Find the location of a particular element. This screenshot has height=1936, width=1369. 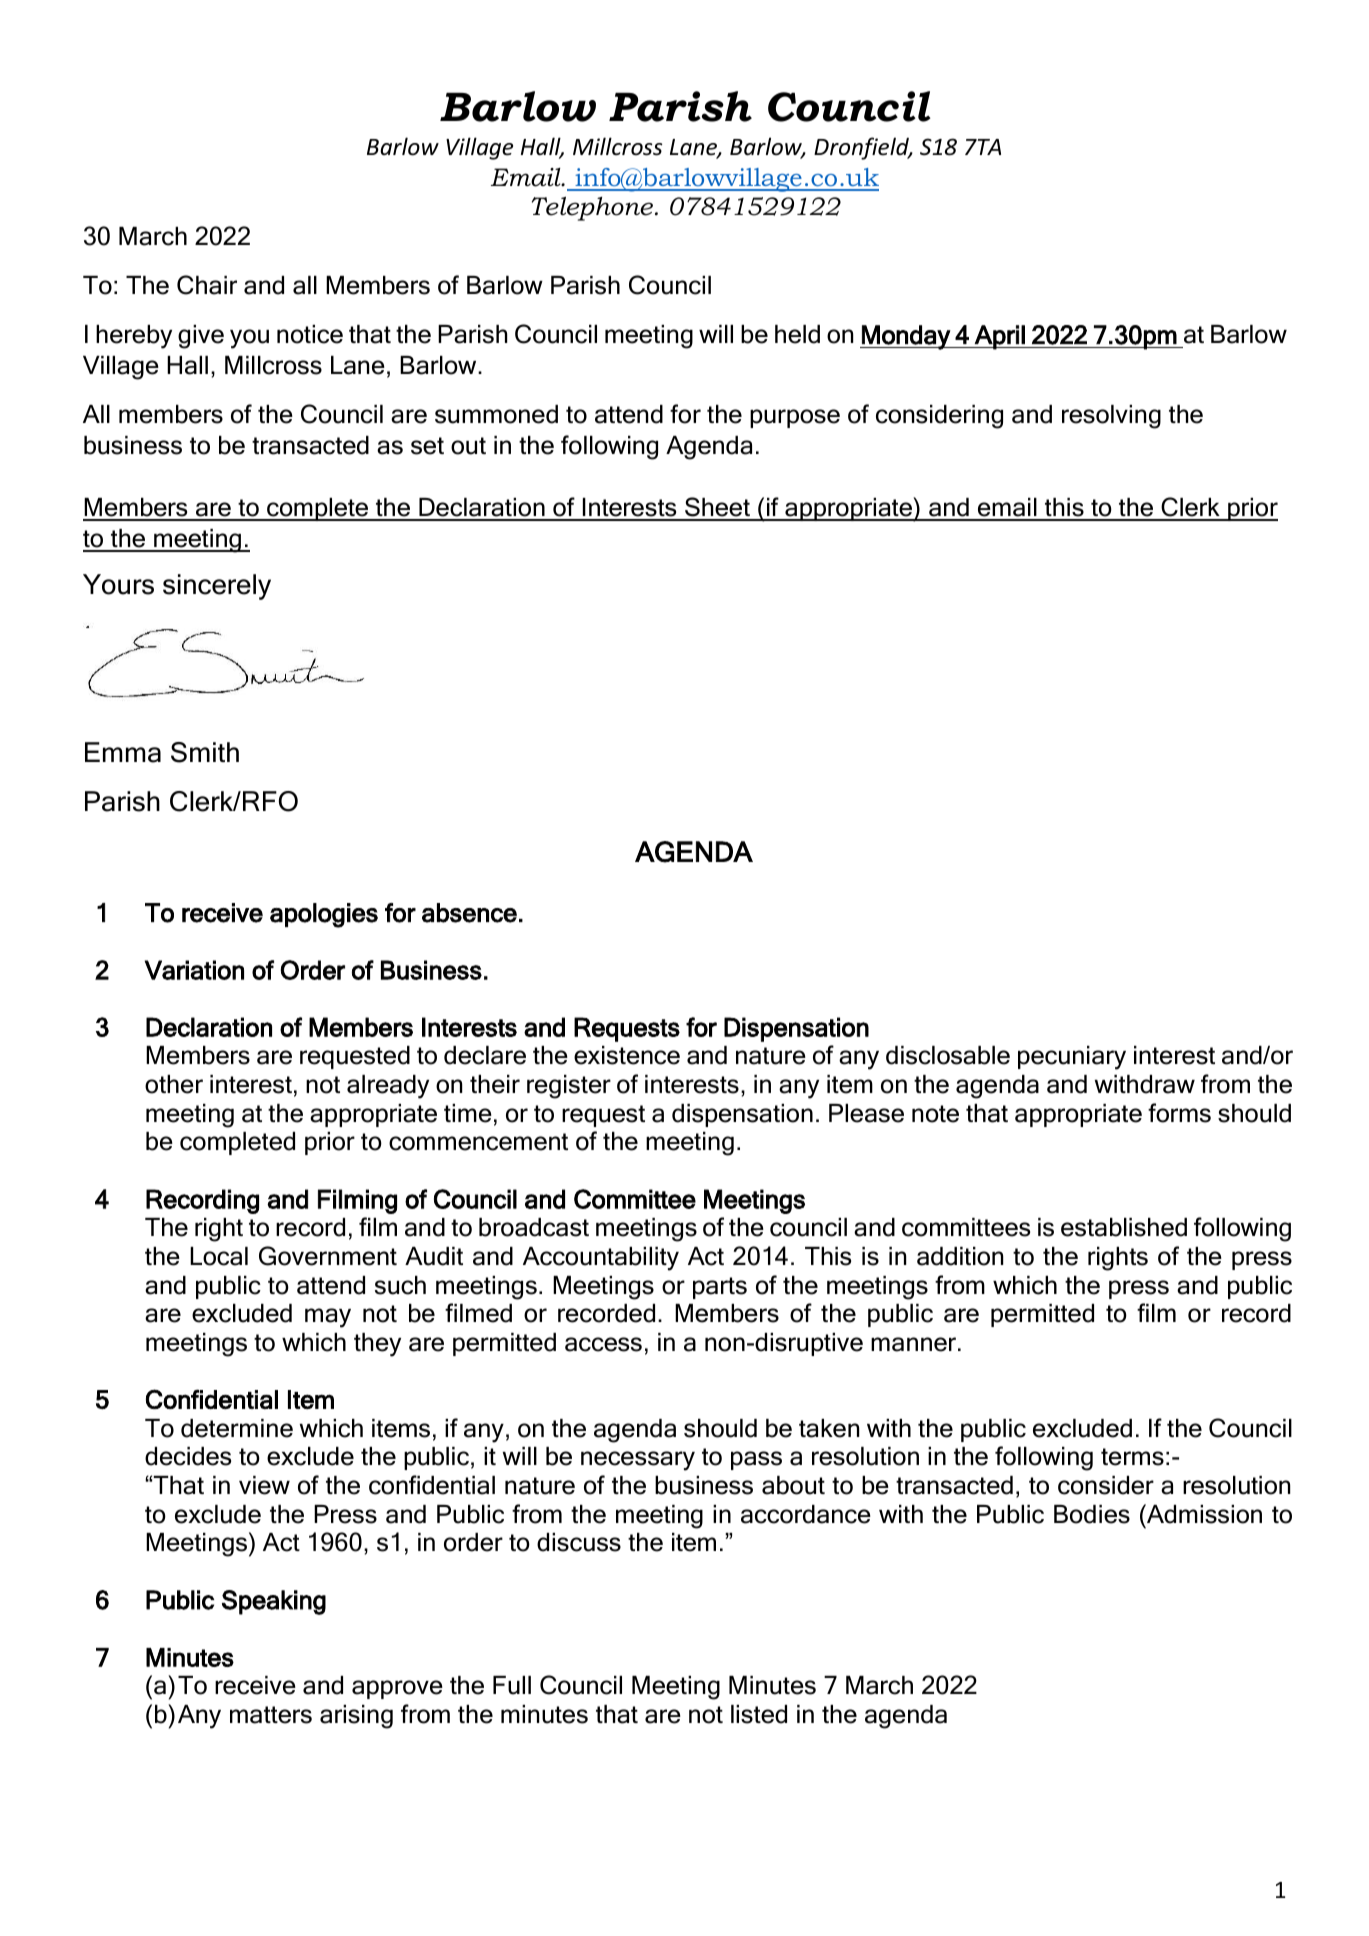

pecuniary is located at coordinates (1072, 1058).
